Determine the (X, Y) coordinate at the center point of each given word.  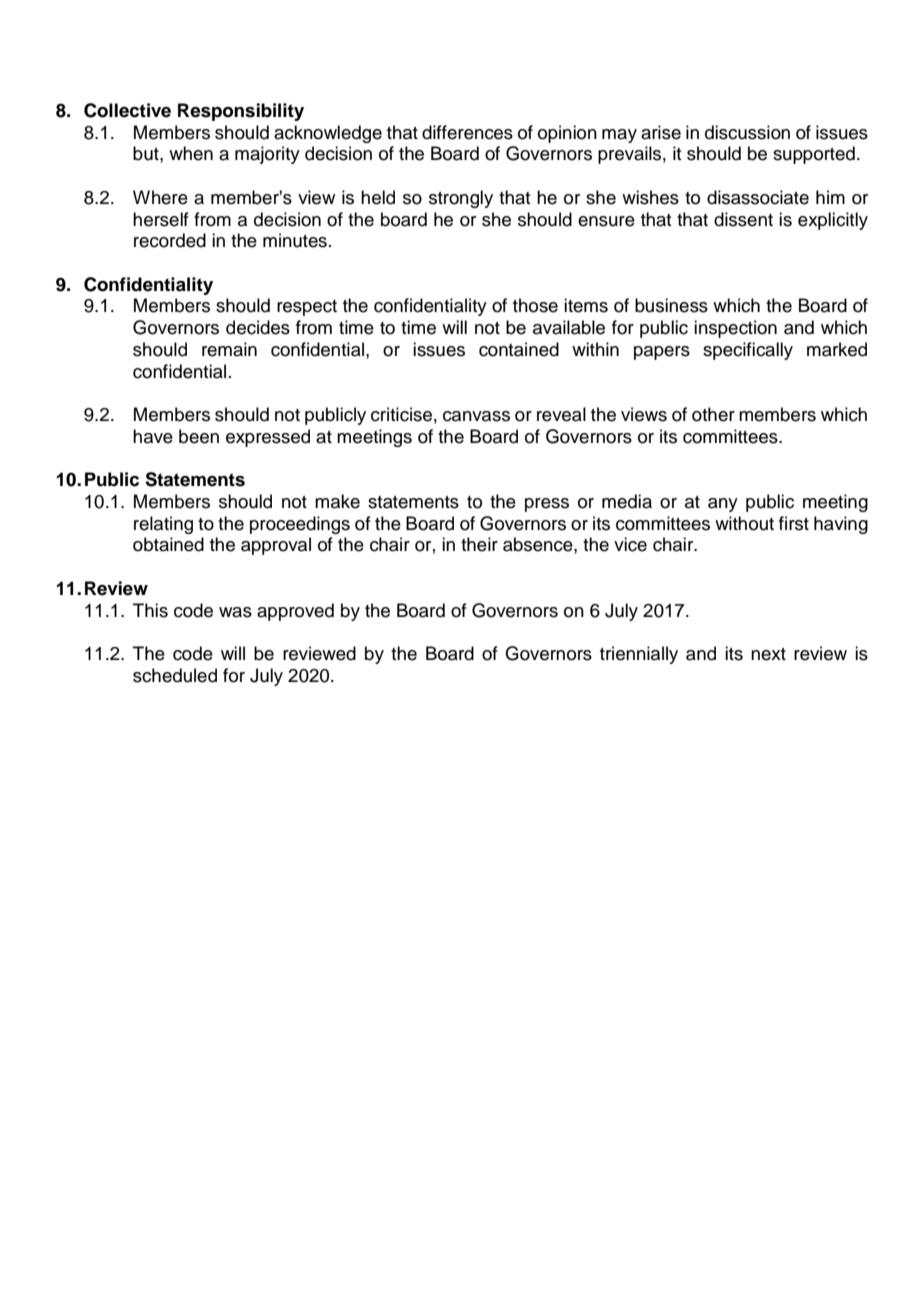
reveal (561, 414)
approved (295, 612)
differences (467, 132)
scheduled (175, 675)
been (199, 436)
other (713, 414)
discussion (747, 132)
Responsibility (241, 112)
